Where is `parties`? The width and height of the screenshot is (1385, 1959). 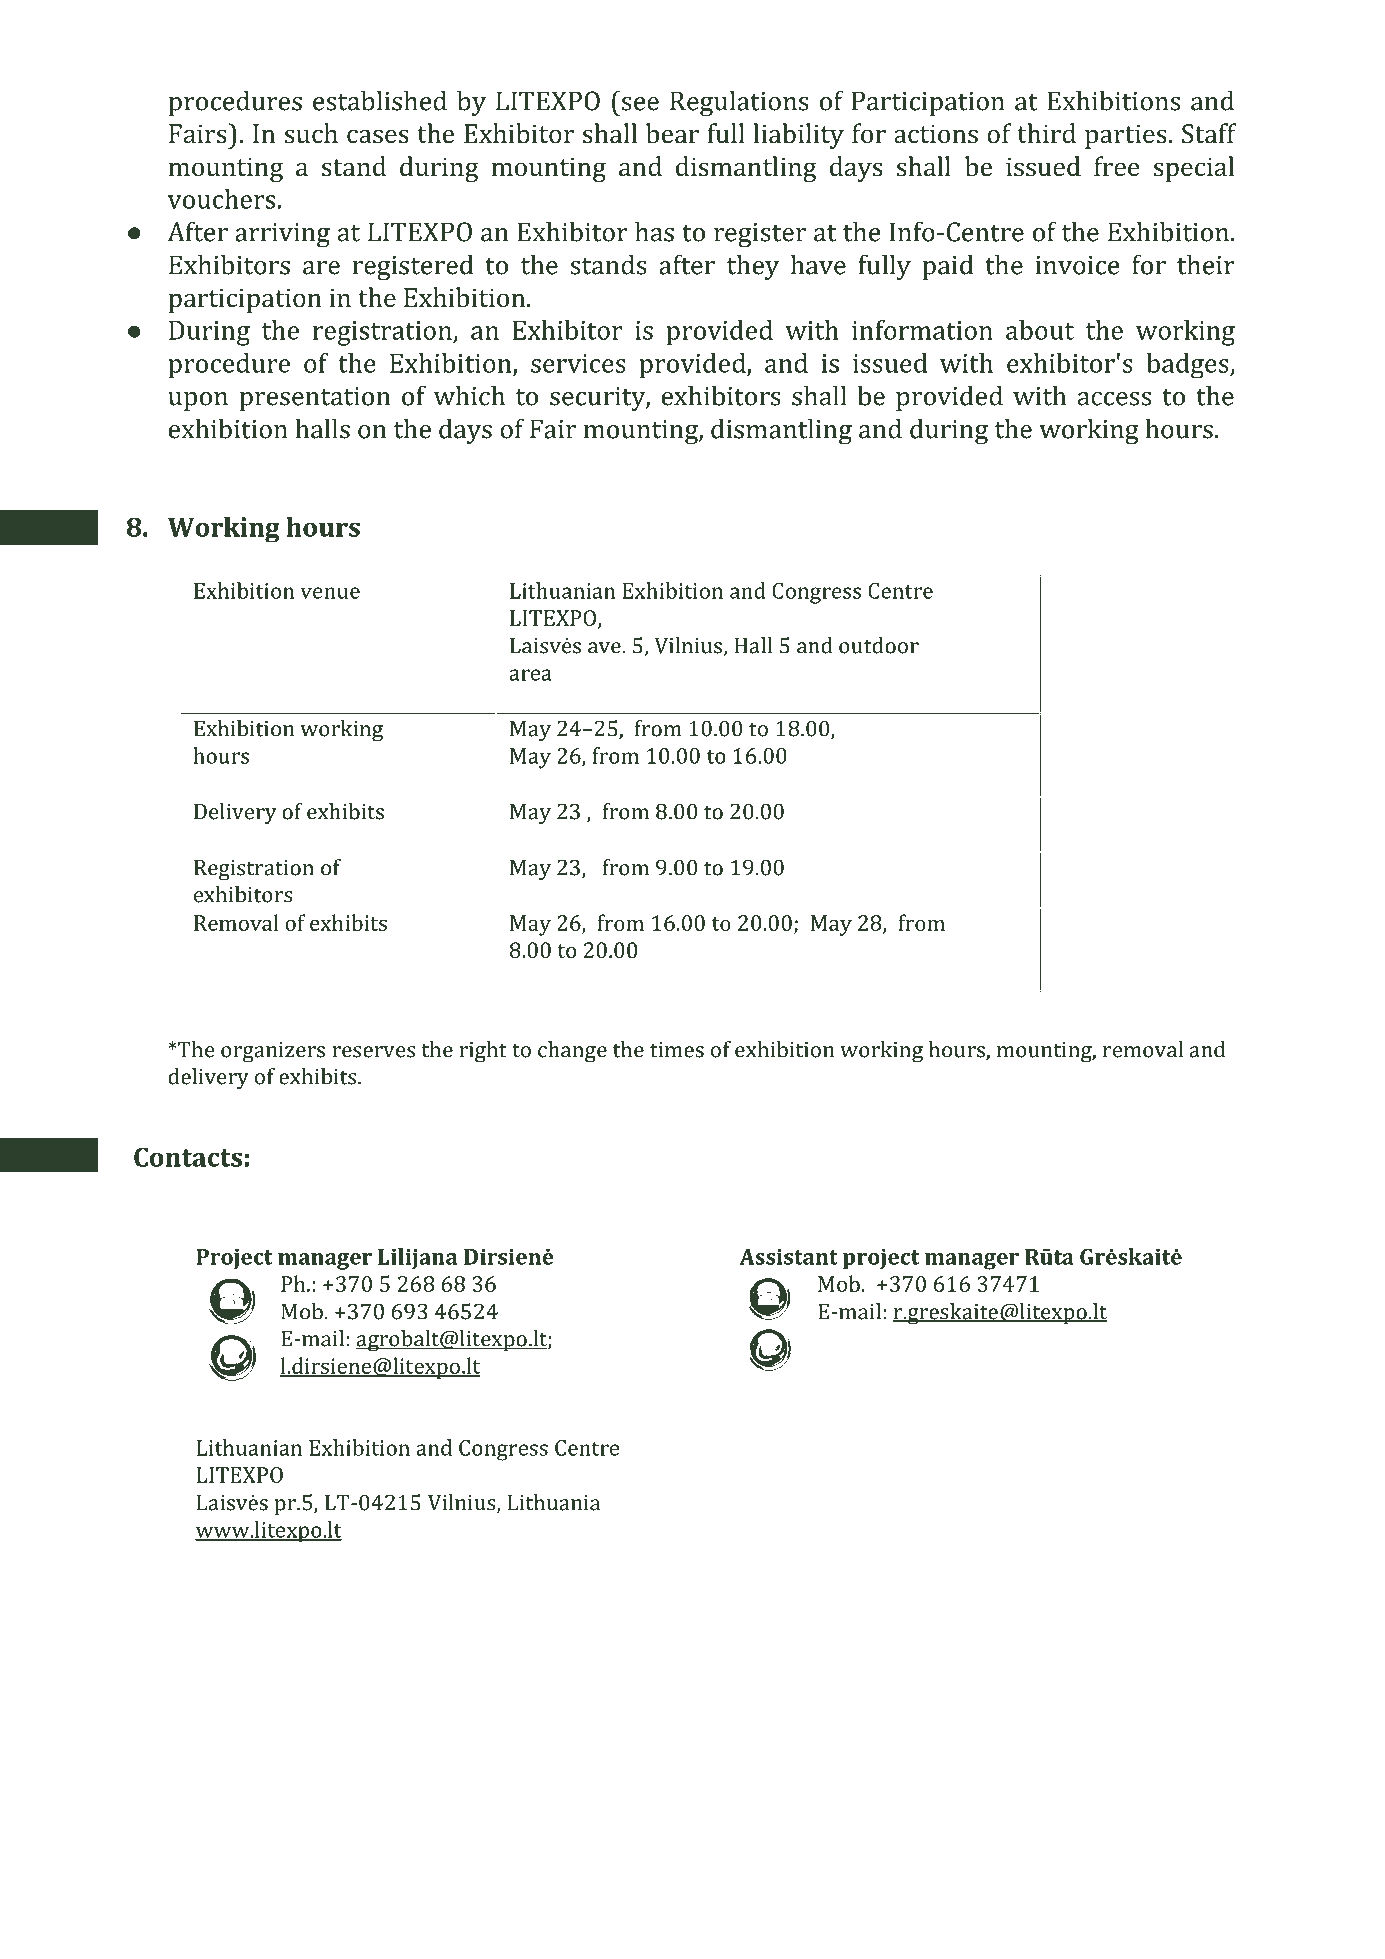
parties is located at coordinates (1126, 136).
